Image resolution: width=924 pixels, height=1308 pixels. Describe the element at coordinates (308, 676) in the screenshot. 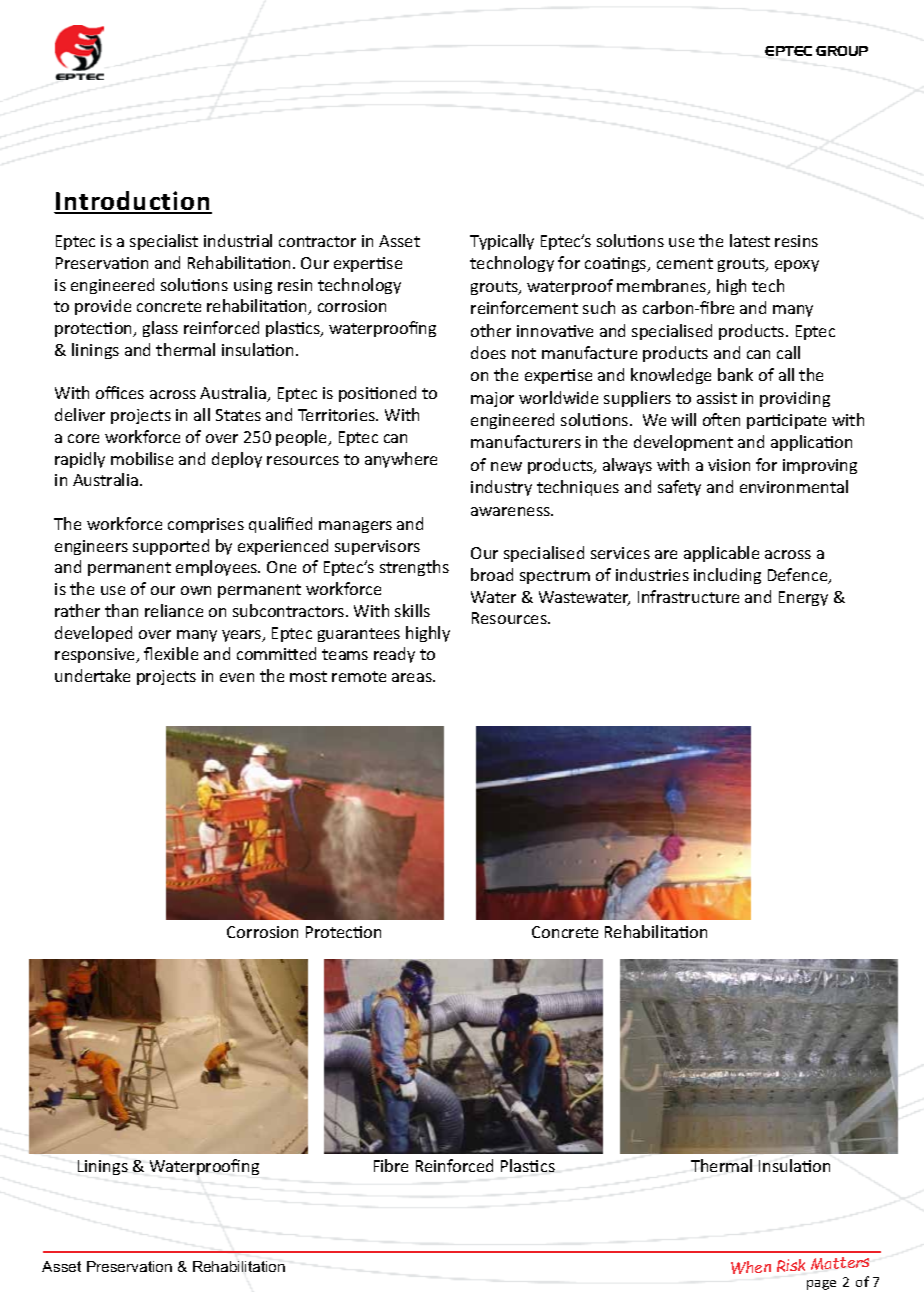

I see `most` at that location.
